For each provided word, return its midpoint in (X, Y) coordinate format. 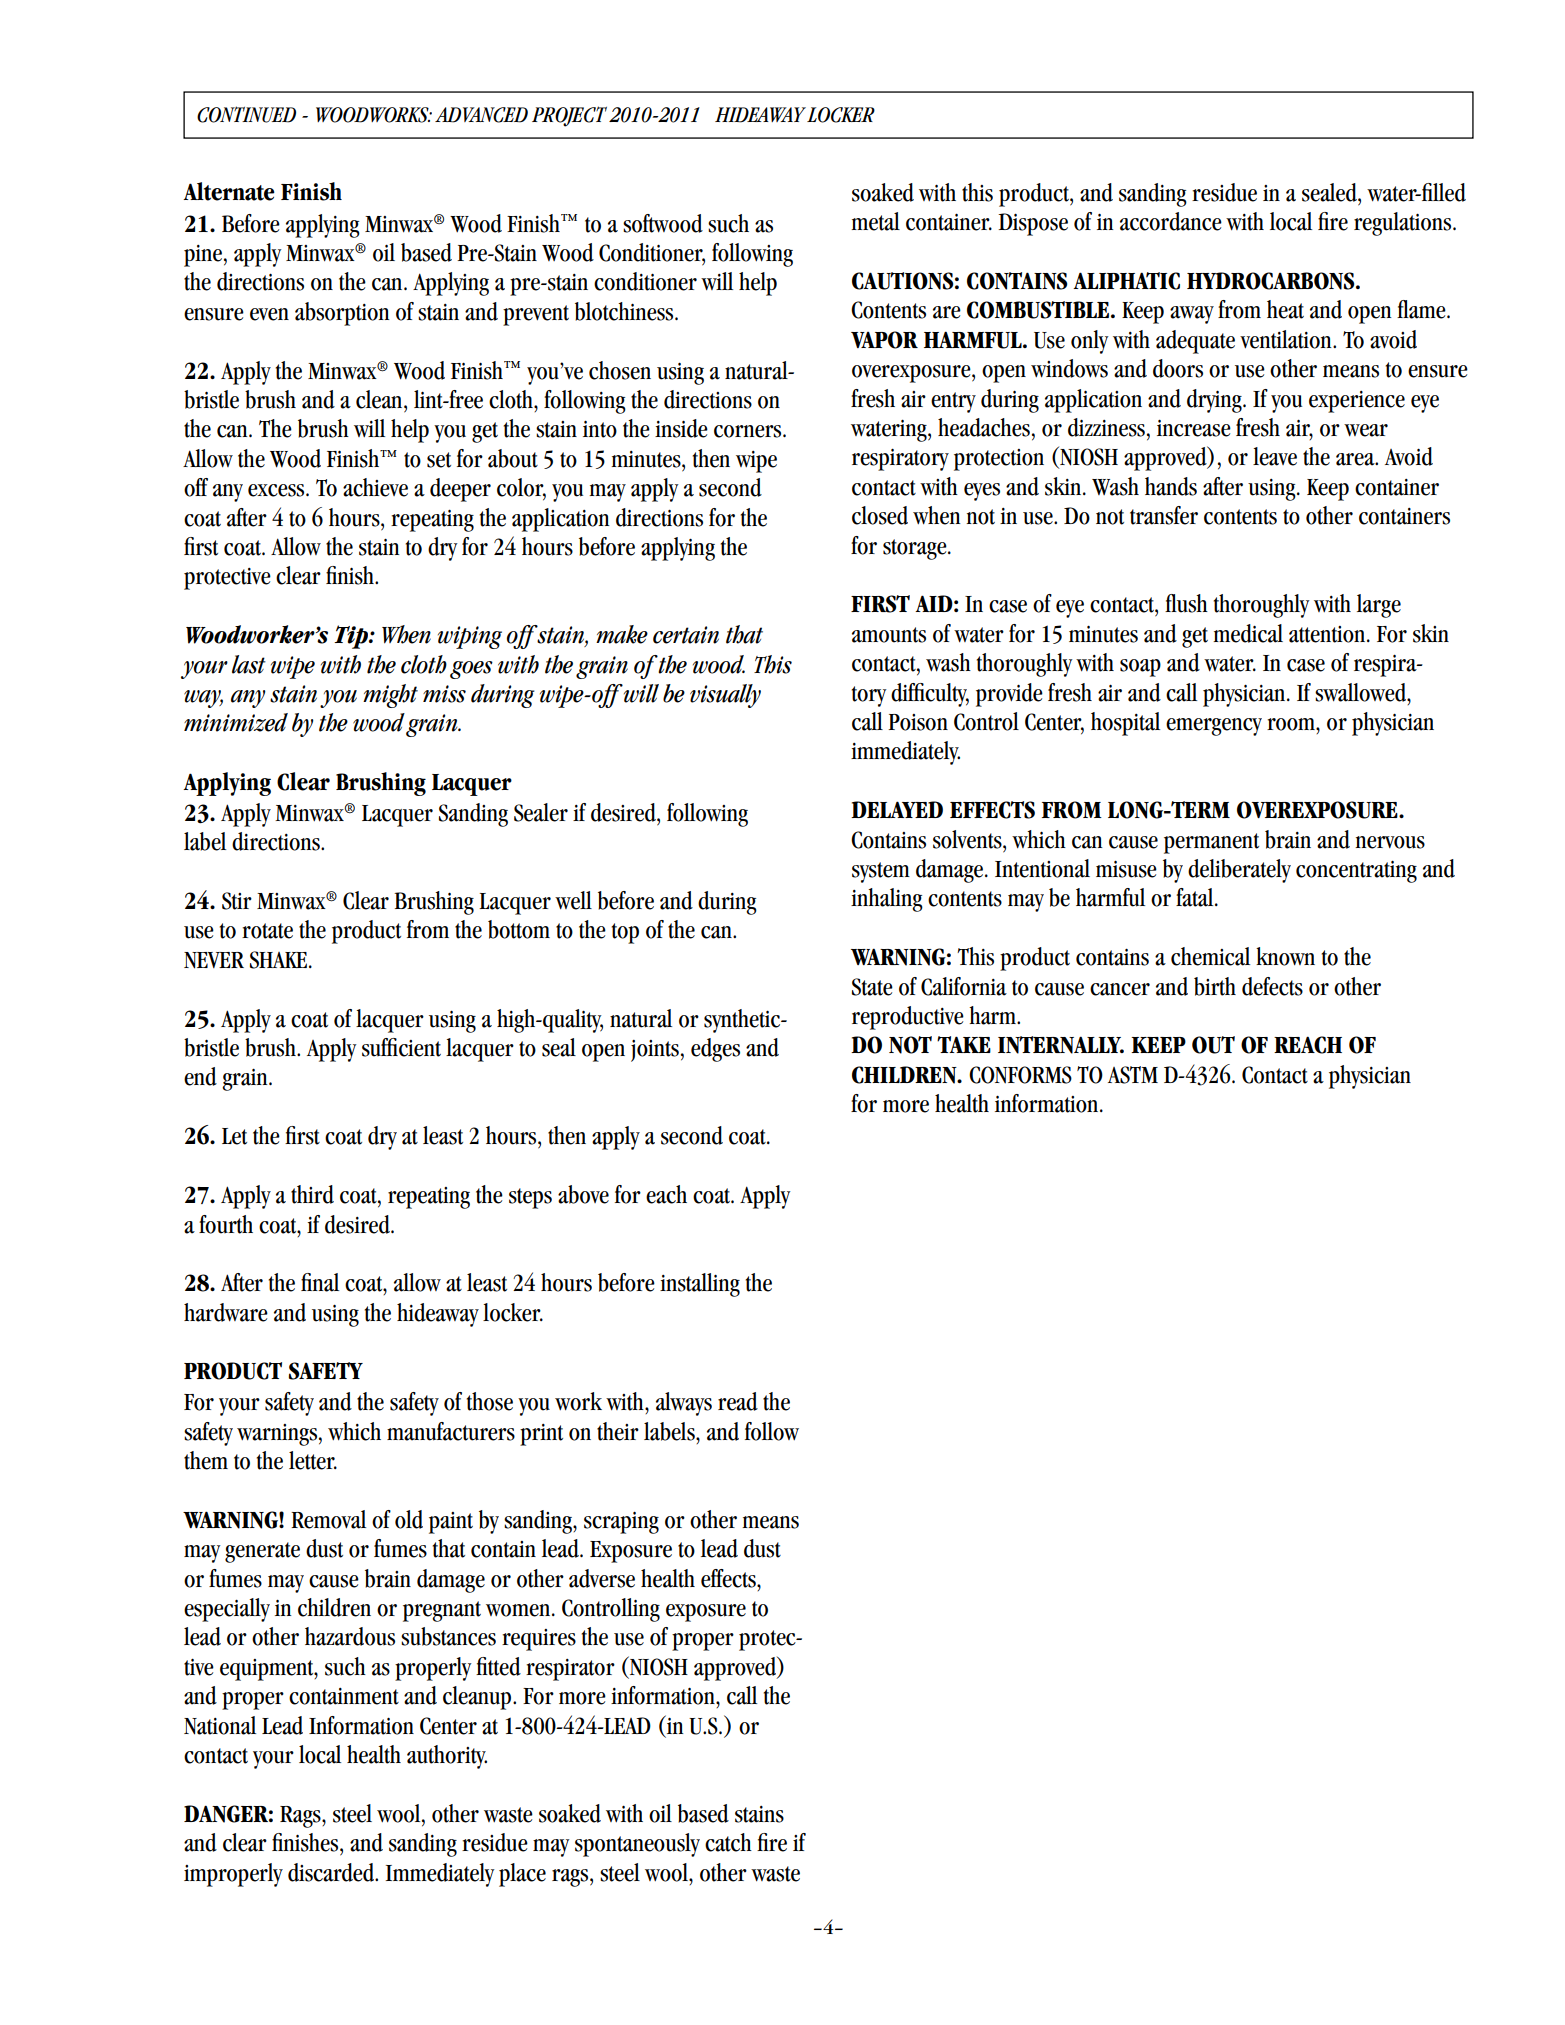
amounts (889, 635)
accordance (1171, 221)
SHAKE (278, 960)
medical (1248, 633)
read (738, 1401)
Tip (352, 637)
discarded (332, 1872)
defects (1272, 986)
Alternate (229, 191)
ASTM (1133, 1075)
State (872, 987)
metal (875, 221)
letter (313, 1460)
